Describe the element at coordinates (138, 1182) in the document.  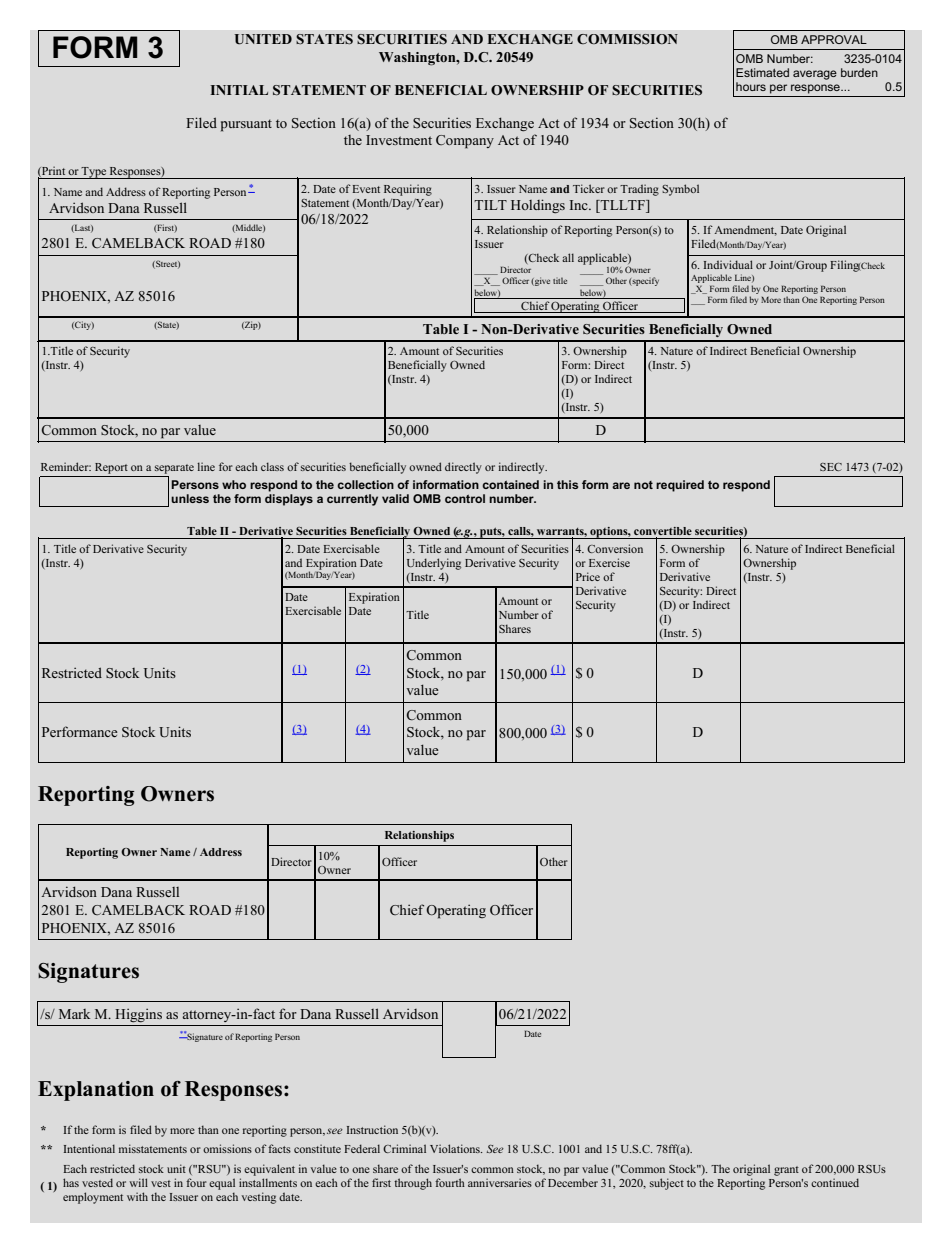
I see `will` at that location.
